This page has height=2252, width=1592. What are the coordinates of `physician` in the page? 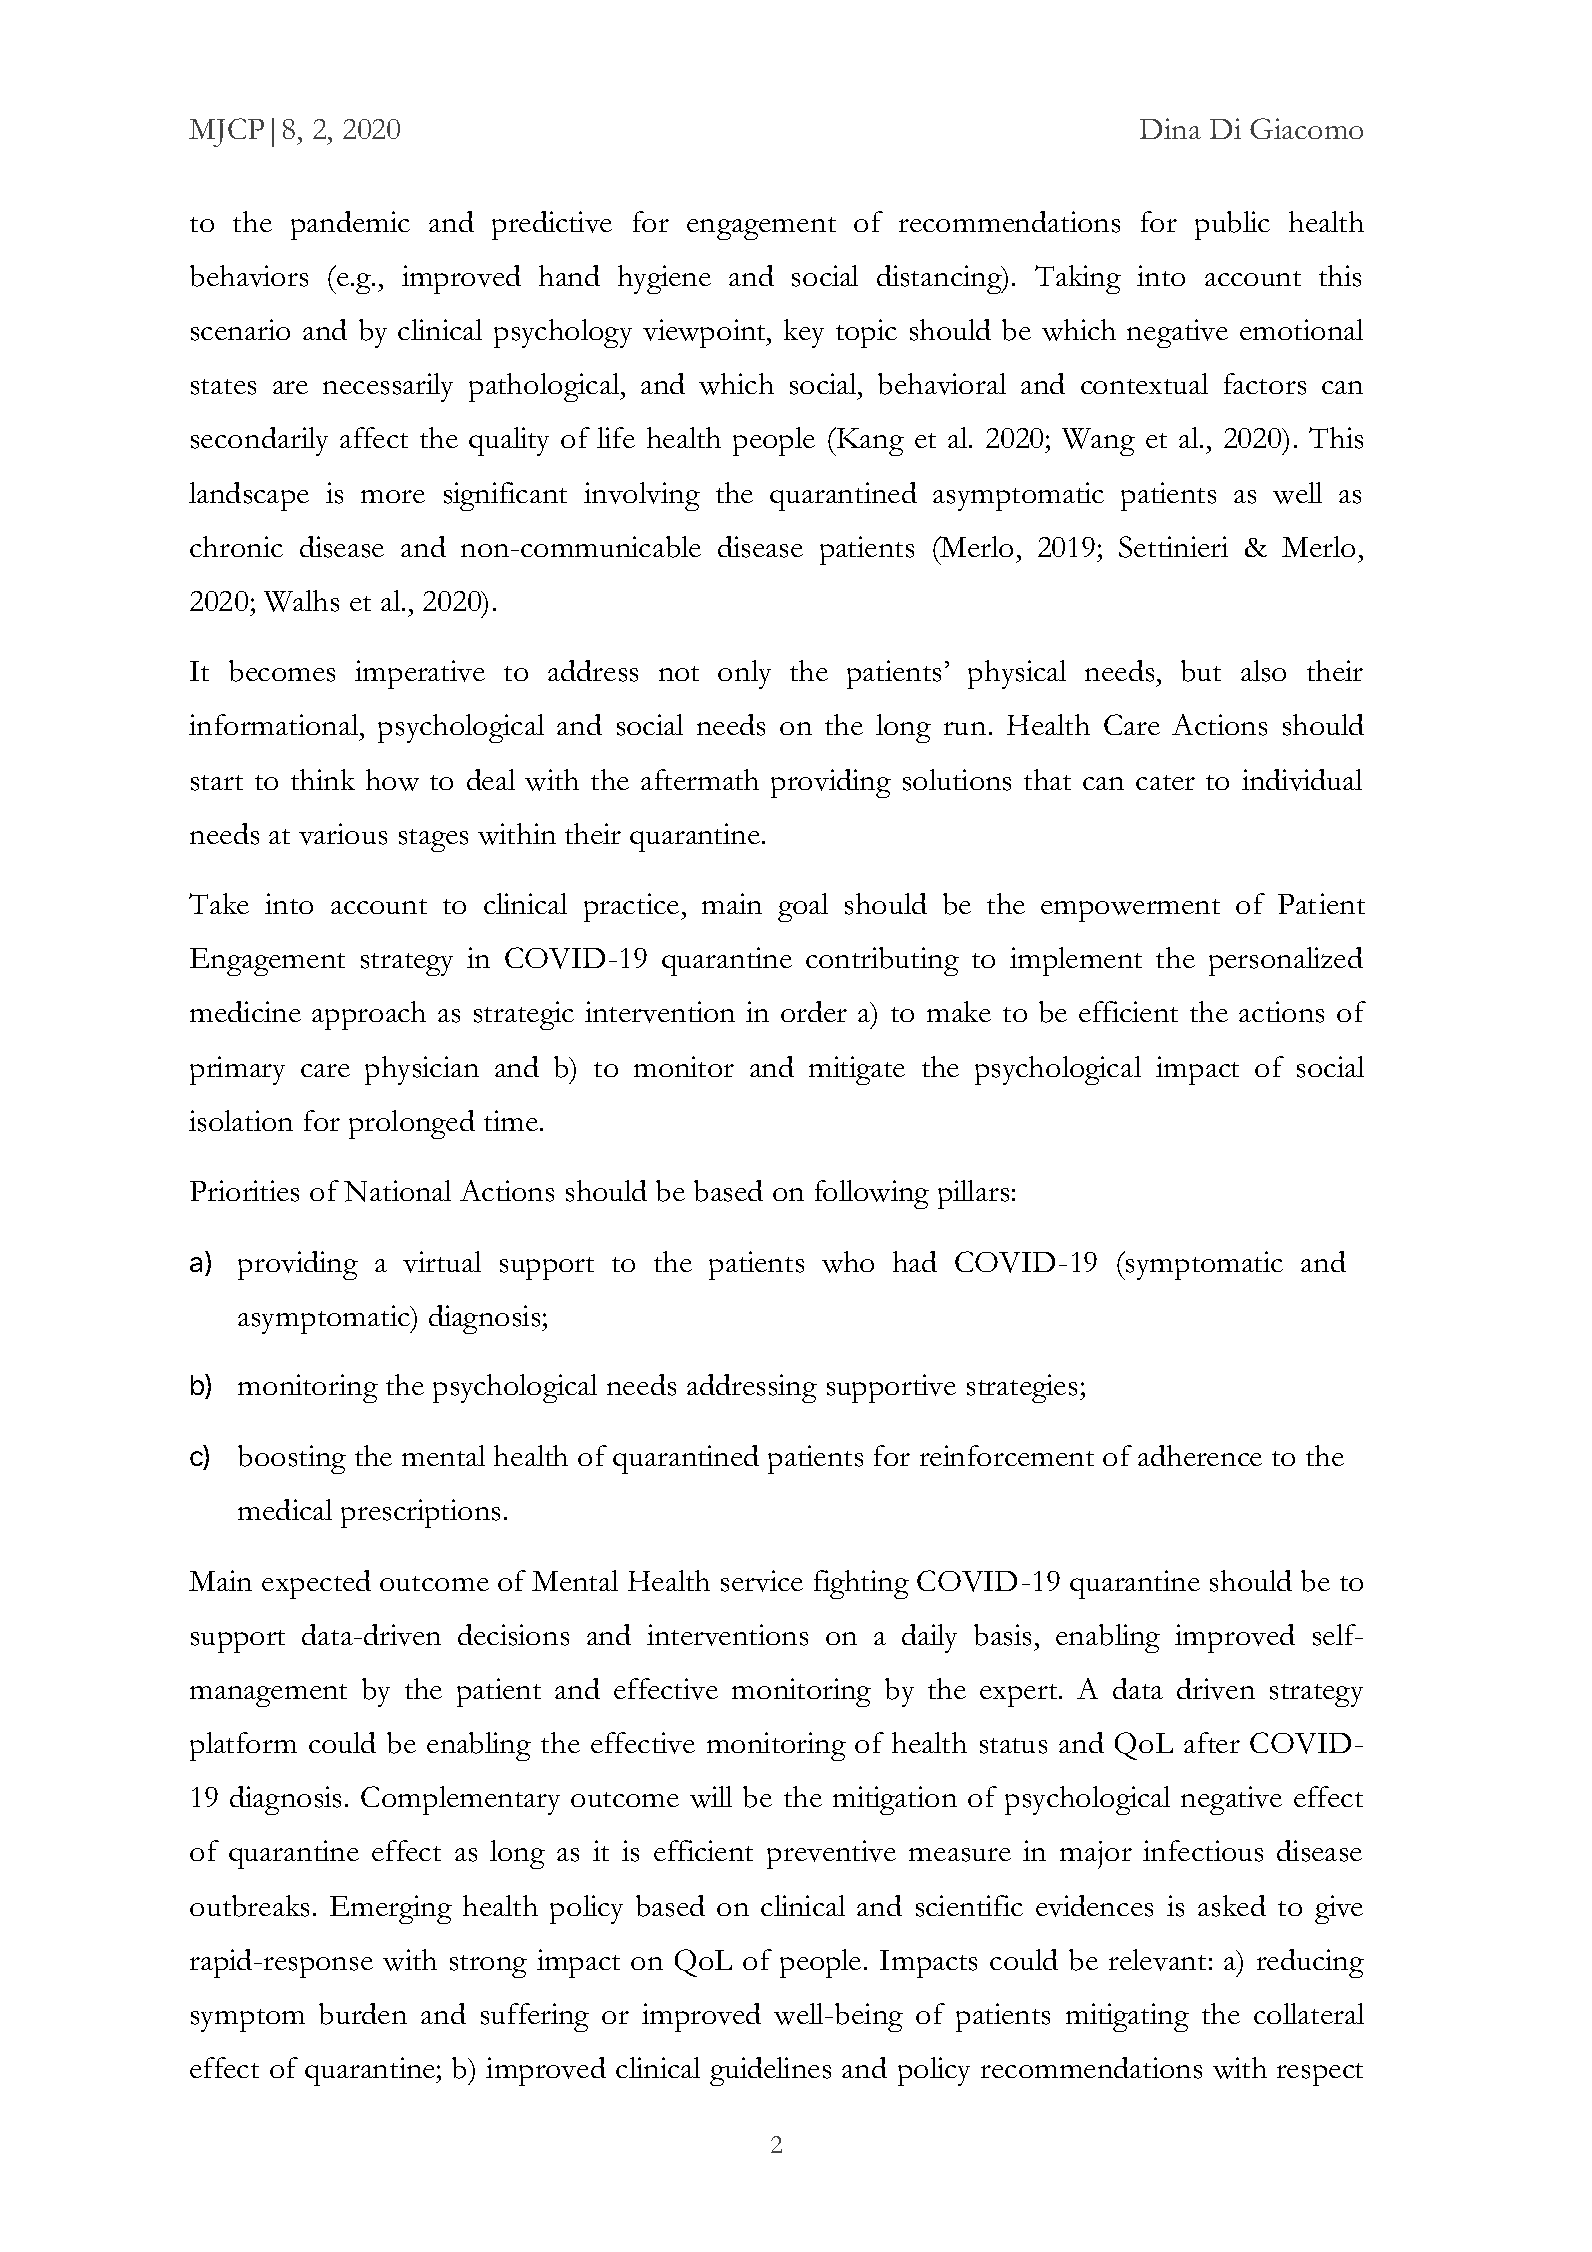 It's located at (422, 1070).
